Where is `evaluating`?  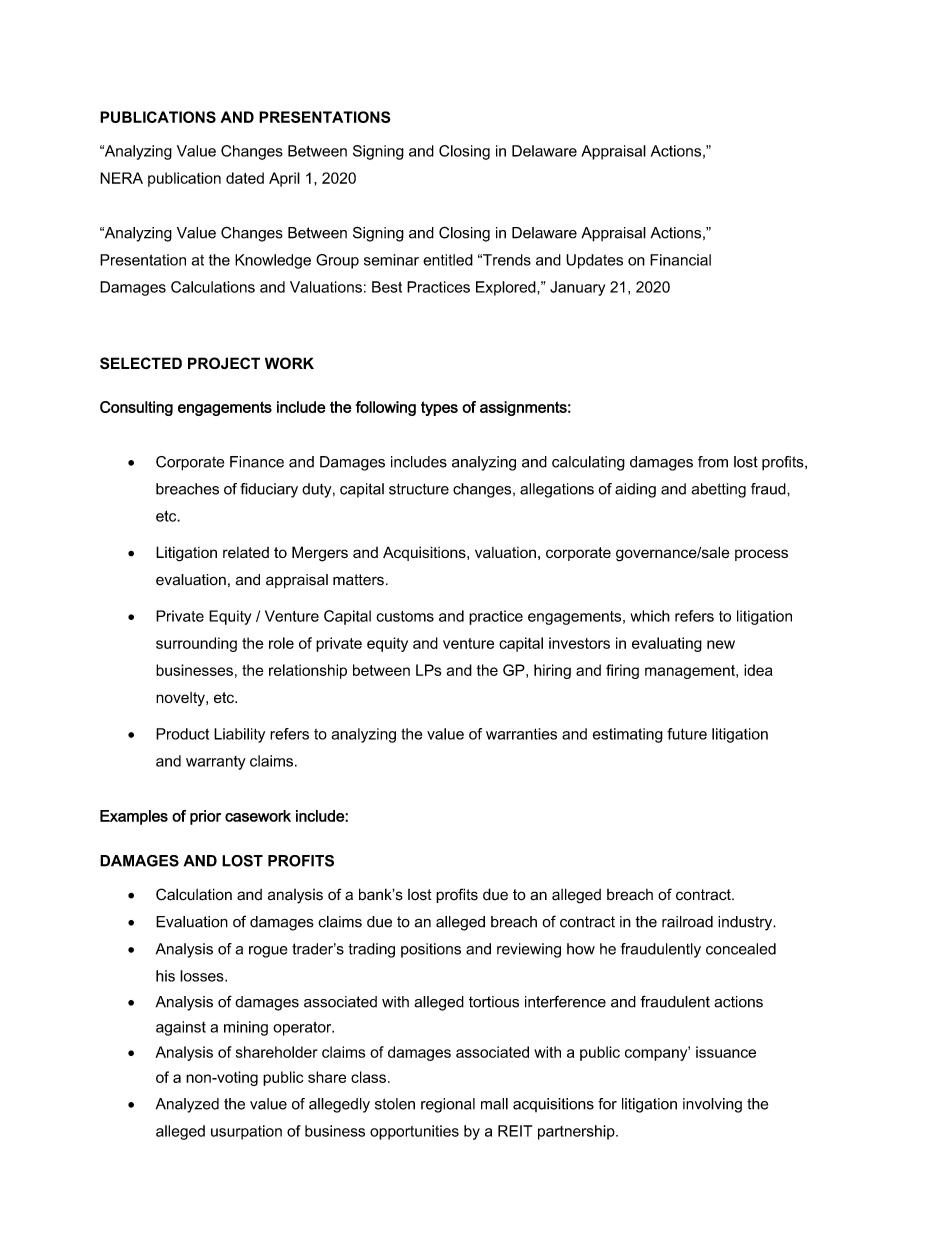 evaluating is located at coordinates (667, 644).
